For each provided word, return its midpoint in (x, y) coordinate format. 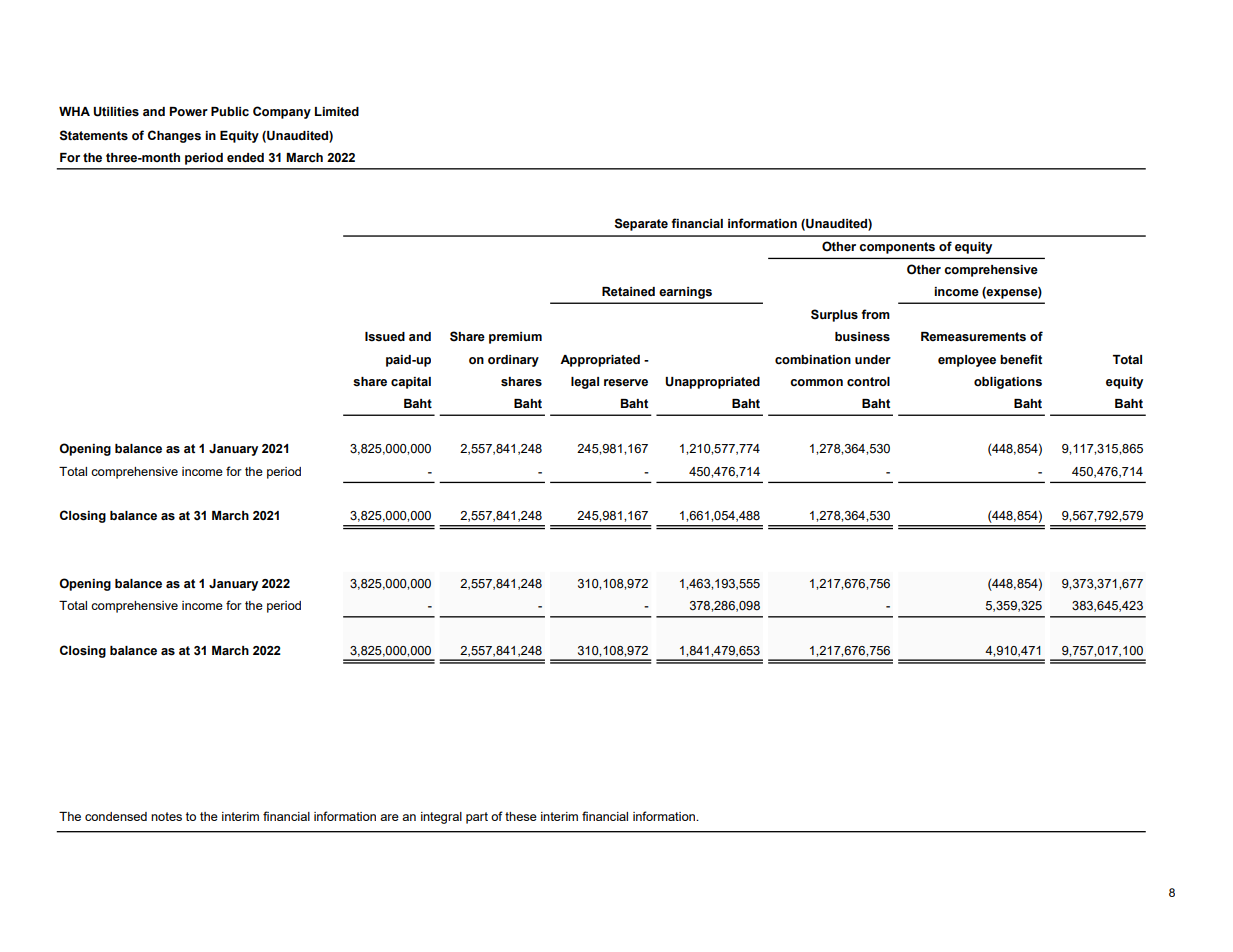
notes (166, 816)
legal (585, 383)
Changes (174, 136)
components (897, 248)
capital (411, 383)
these (521, 816)
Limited (337, 111)
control (868, 382)
